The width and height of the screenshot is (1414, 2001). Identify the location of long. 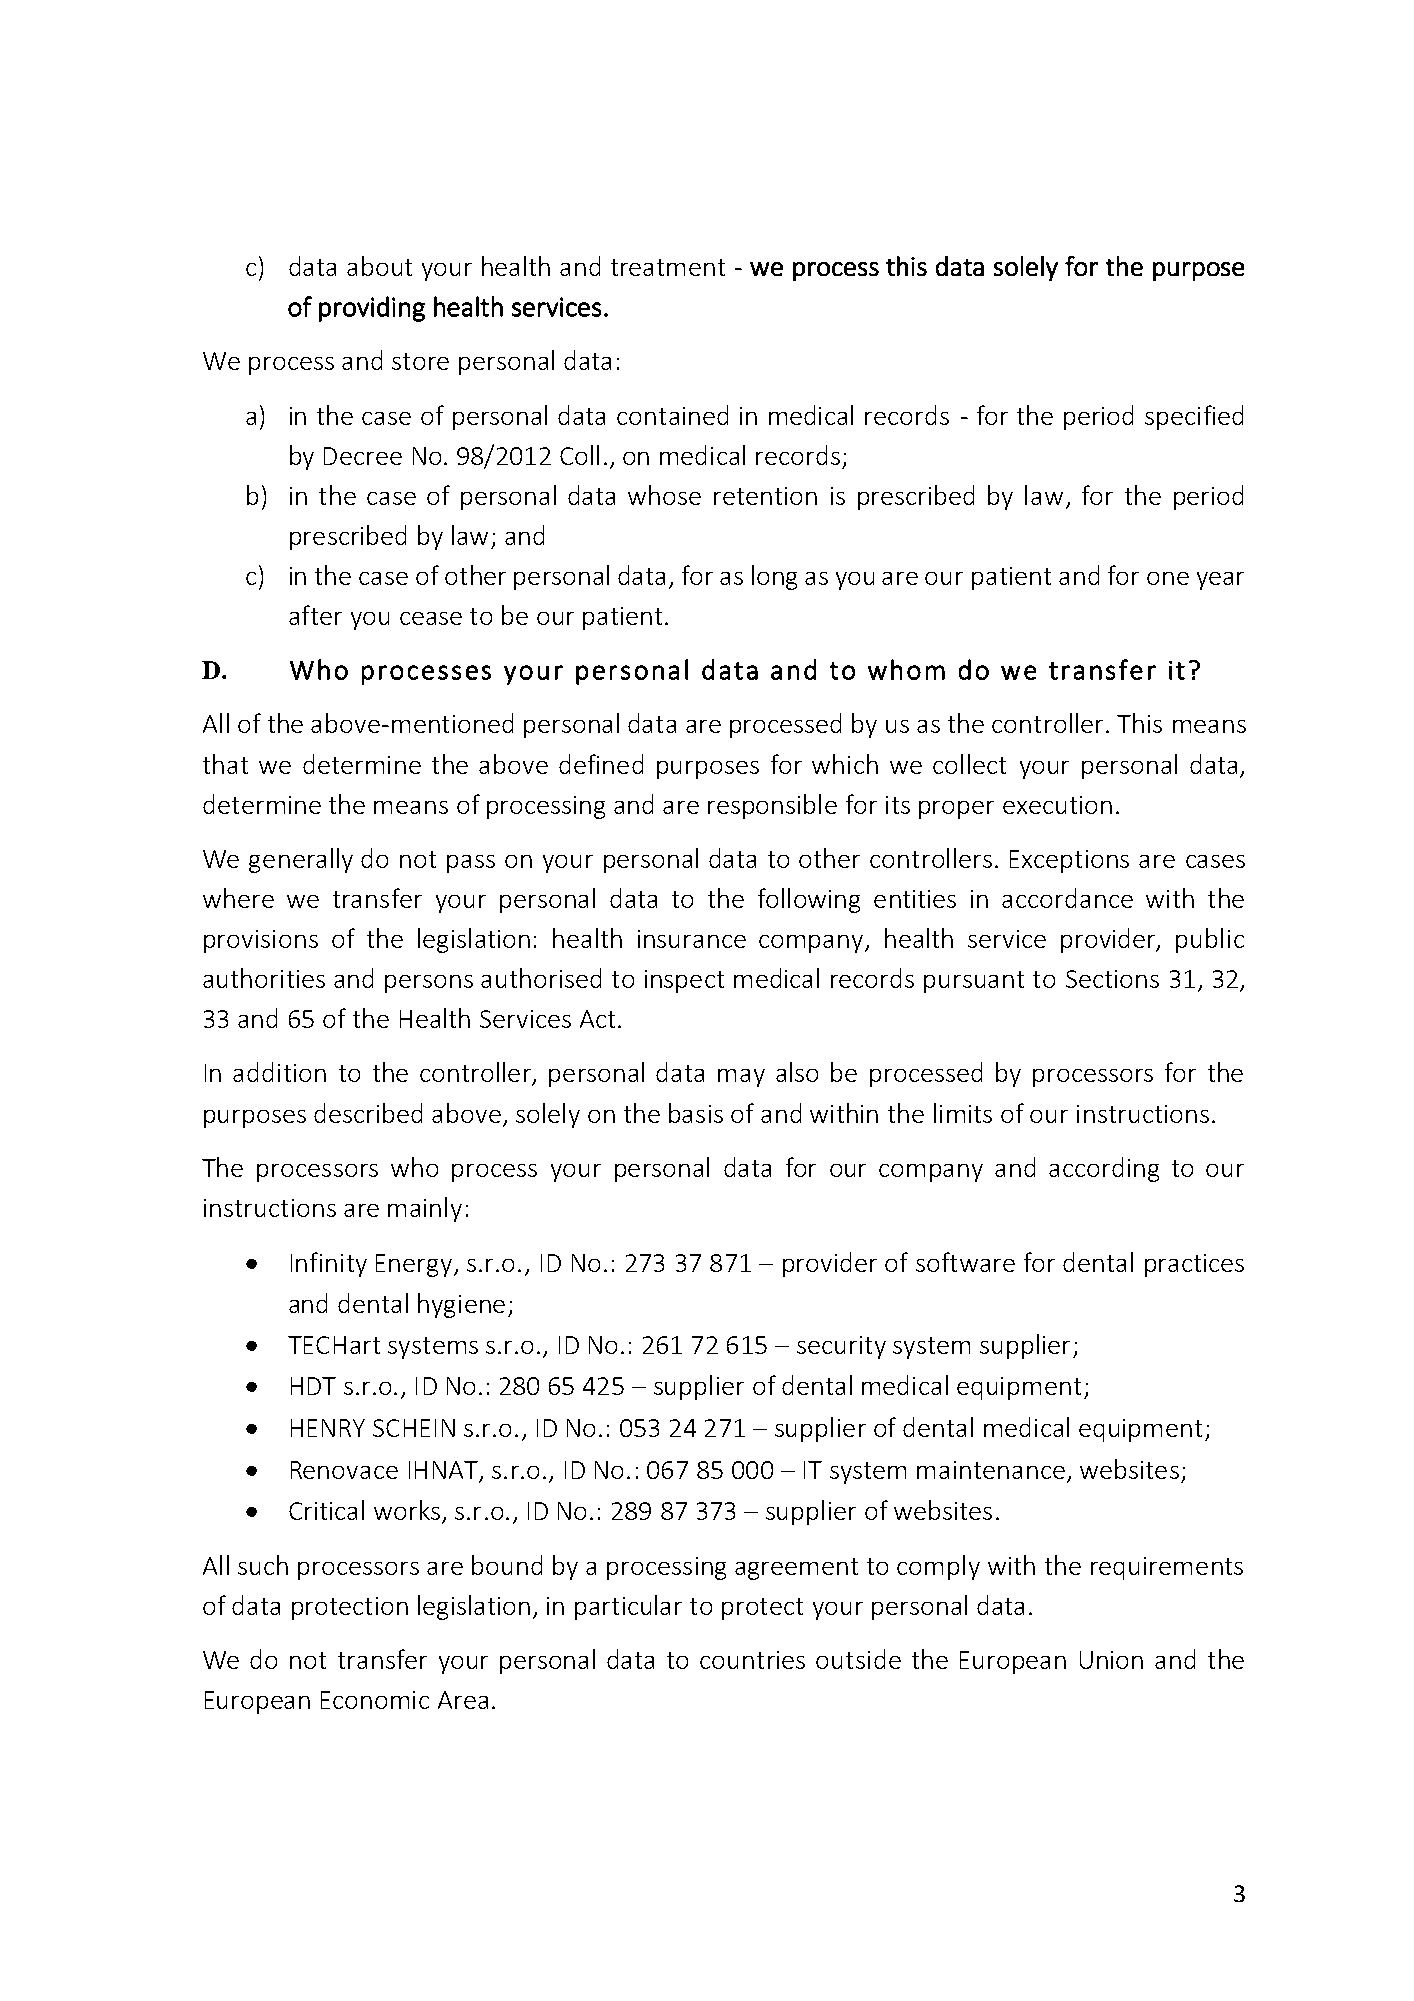
(774, 577).
